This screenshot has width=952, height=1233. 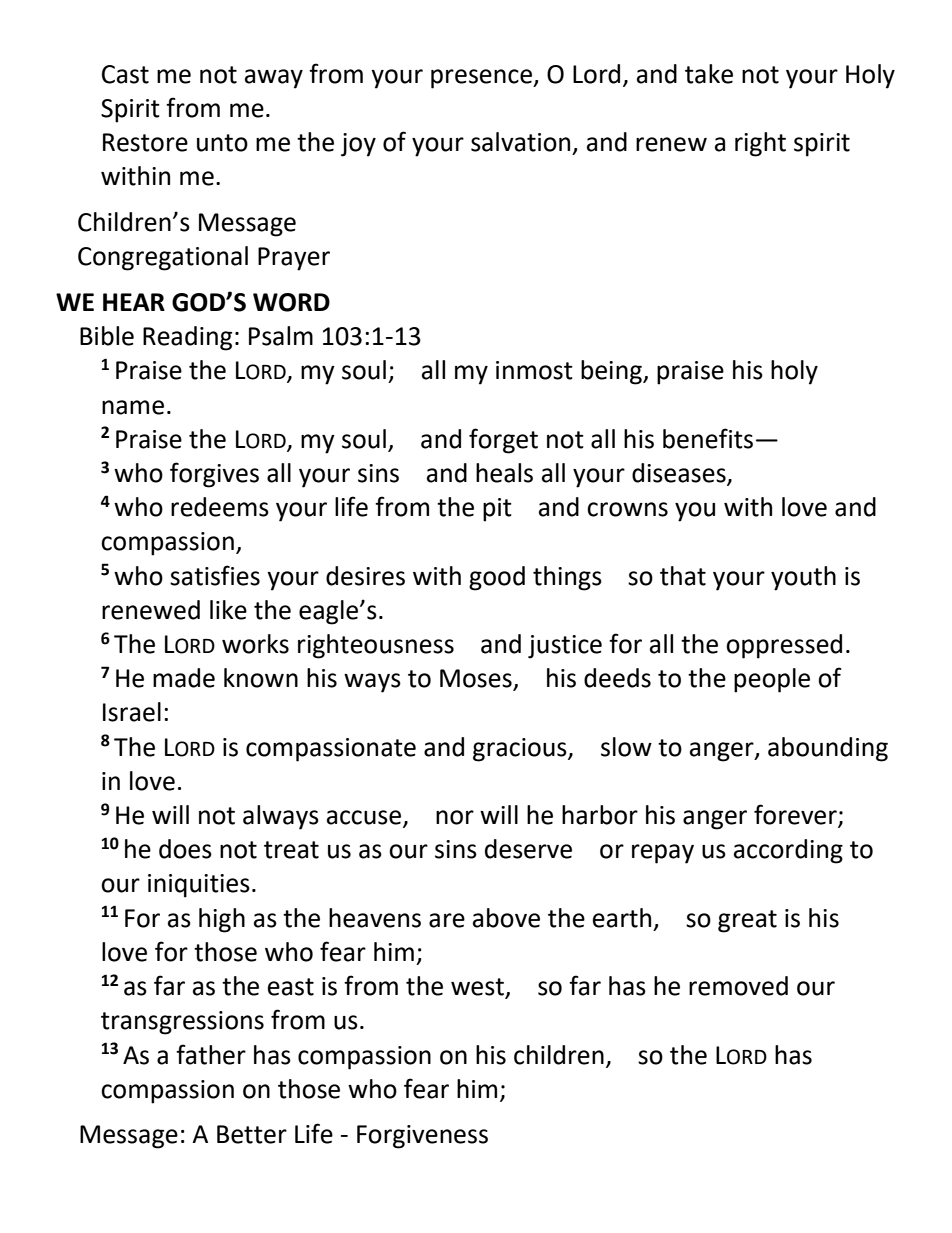 I want to click on take, so click(x=709, y=74).
